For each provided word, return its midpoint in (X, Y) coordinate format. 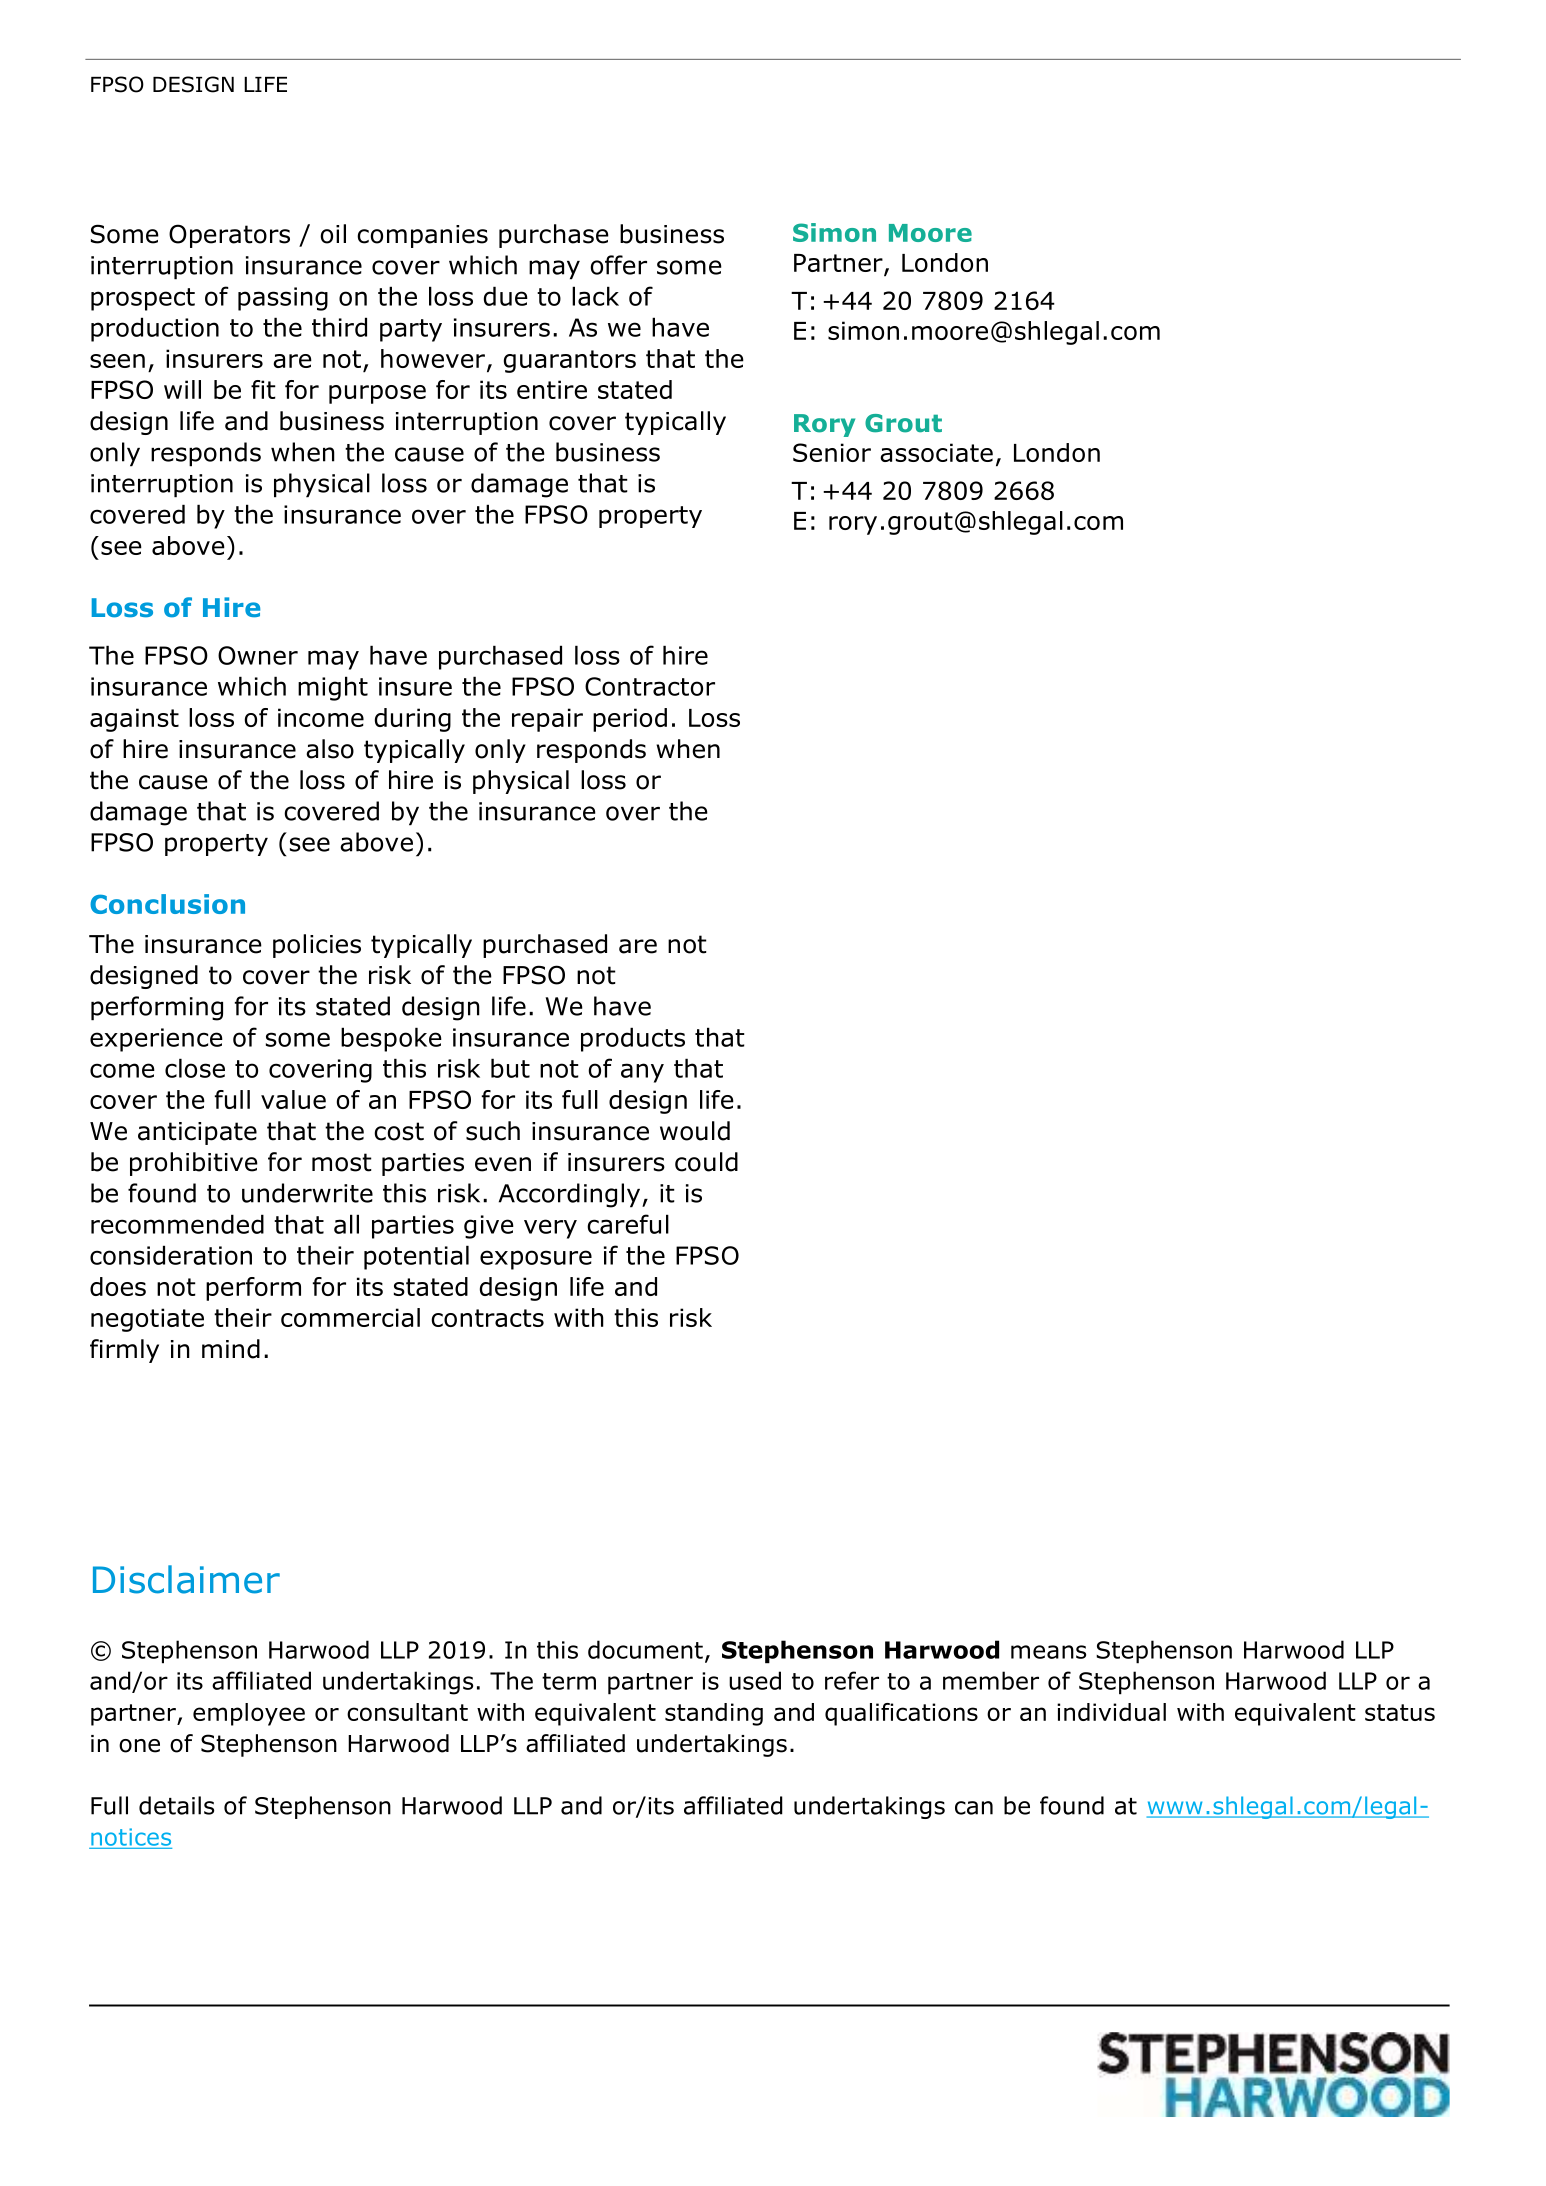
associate (936, 452)
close (195, 1068)
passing (283, 299)
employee (249, 1714)
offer (618, 265)
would (695, 1131)
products (633, 1039)
